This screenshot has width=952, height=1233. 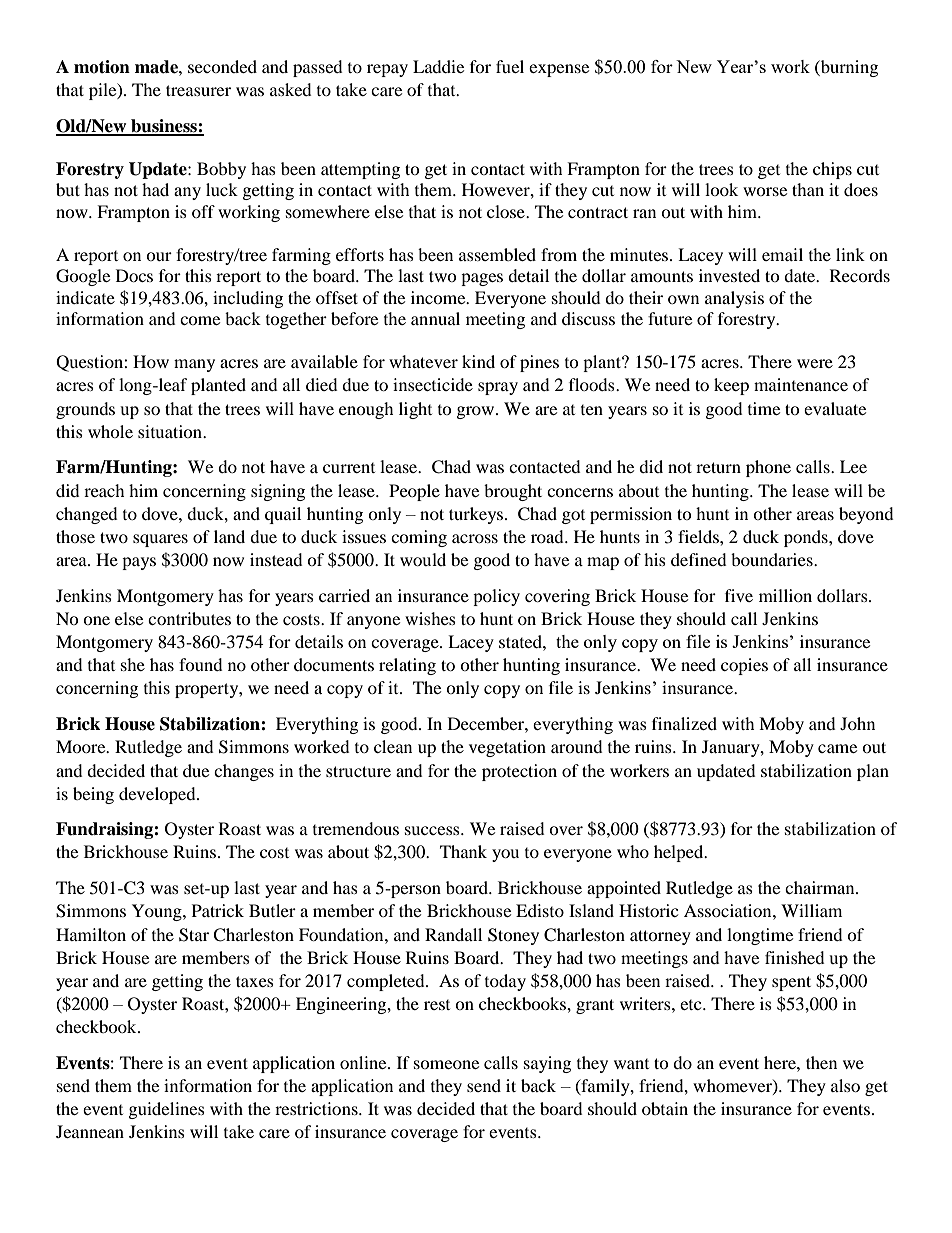 What do you see at coordinates (167, 1110) in the screenshot?
I see `guidelines` at bounding box center [167, 1110].
